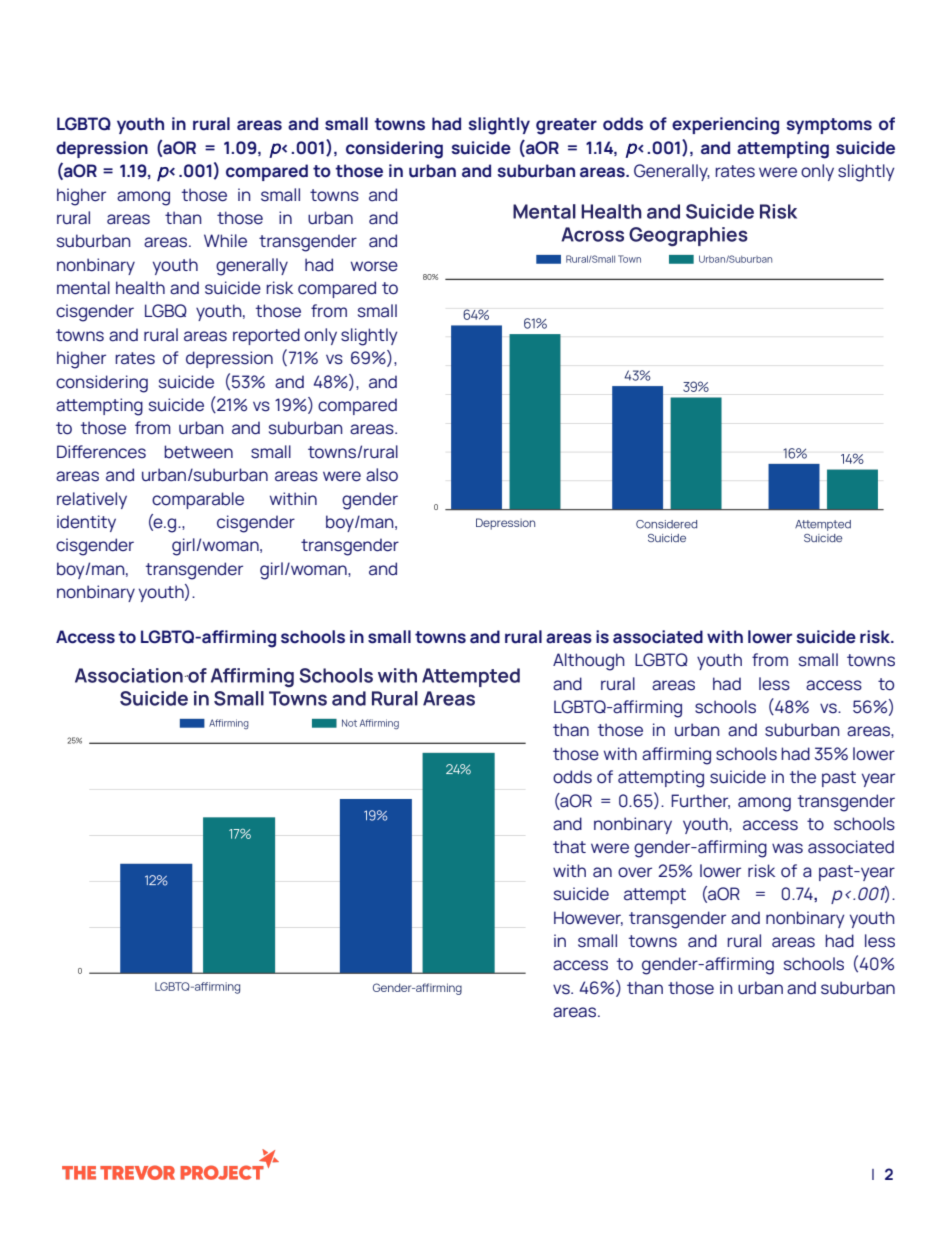  What do you see at coordinates (198, 500) in the page?
I see `comparable` at bounding box center [198, 500].
